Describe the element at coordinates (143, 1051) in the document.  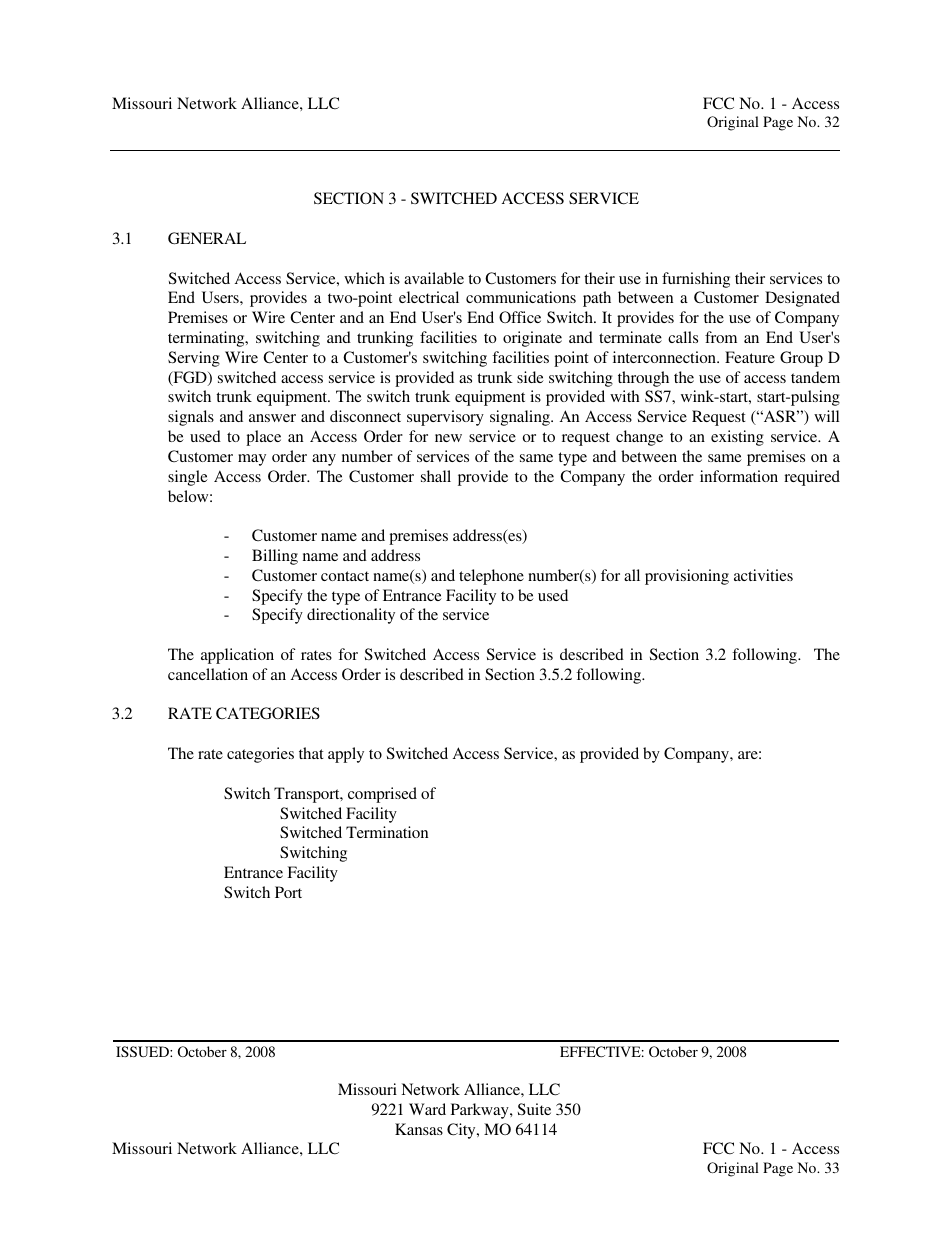
I see `ISSUED` at that location.
